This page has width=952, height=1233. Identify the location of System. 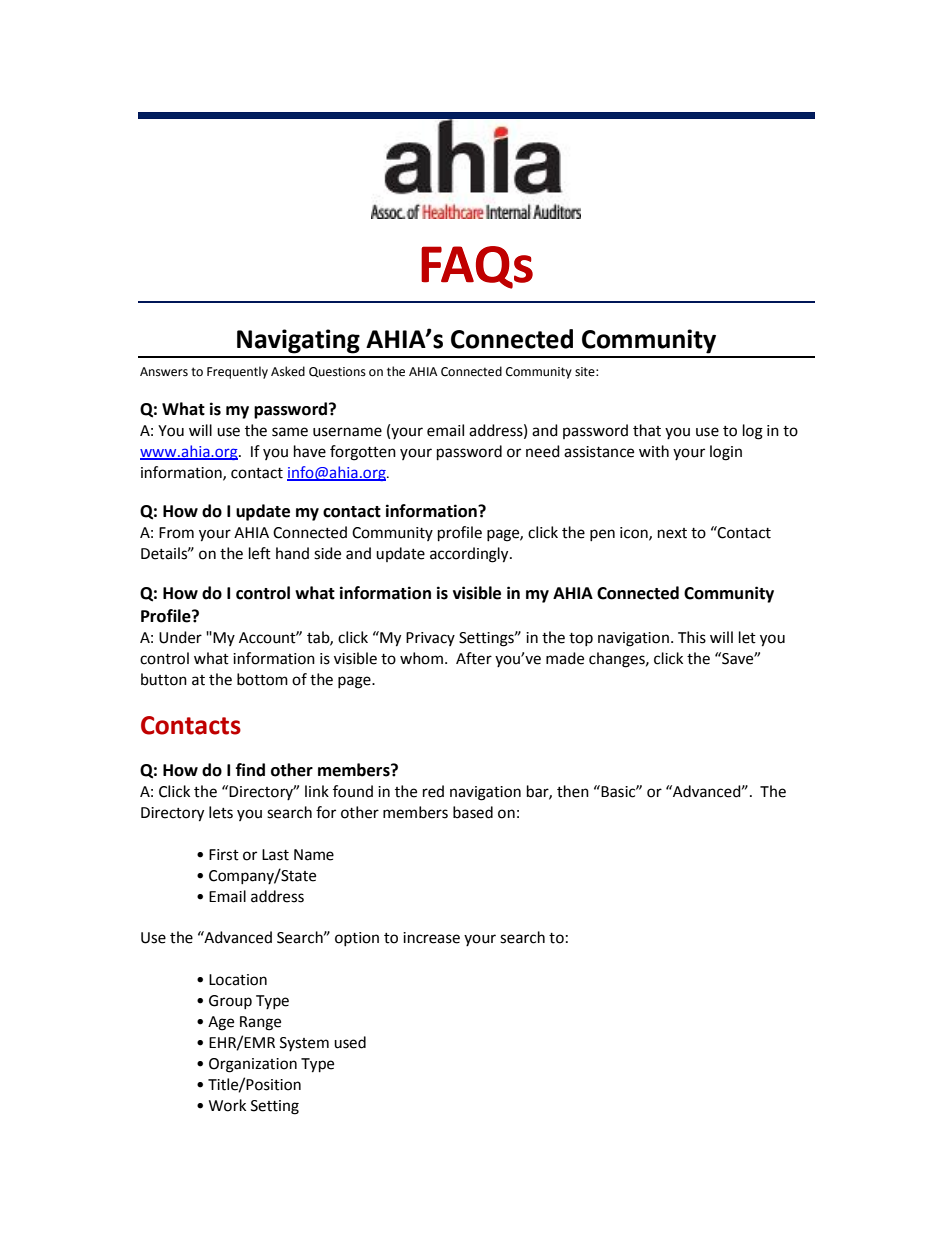
(304, 1044).
